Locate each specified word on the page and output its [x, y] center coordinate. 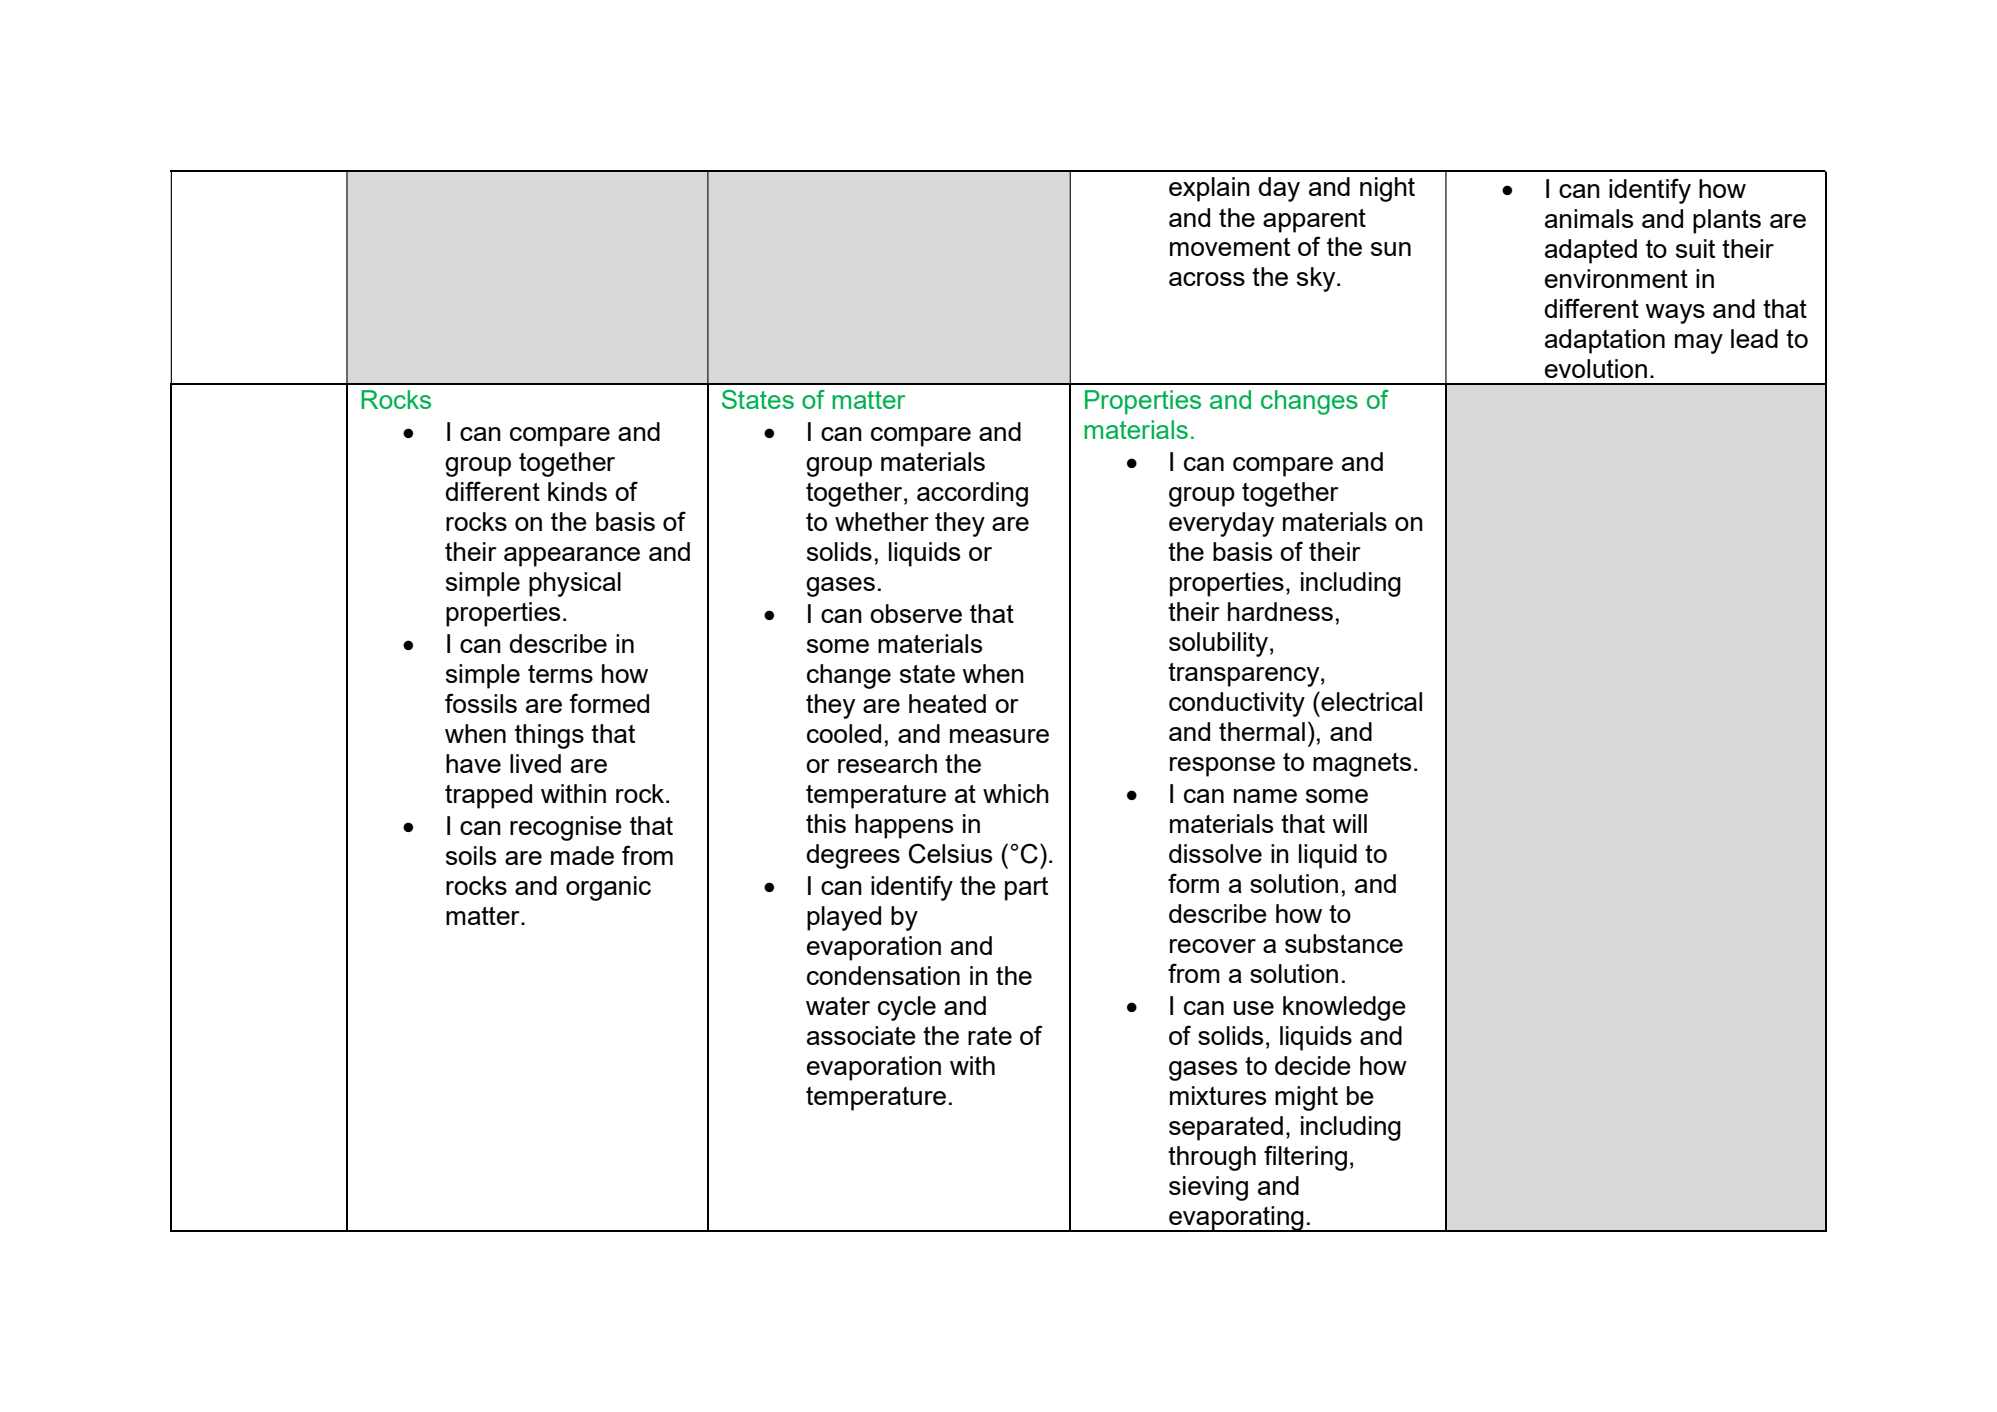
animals [1589, 218]
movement [1230, 247]
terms [560, 674]
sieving [1208, 1188]
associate [861, 1035]
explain [1209, 189]
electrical [1370, 701]
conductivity [1237, 704]
